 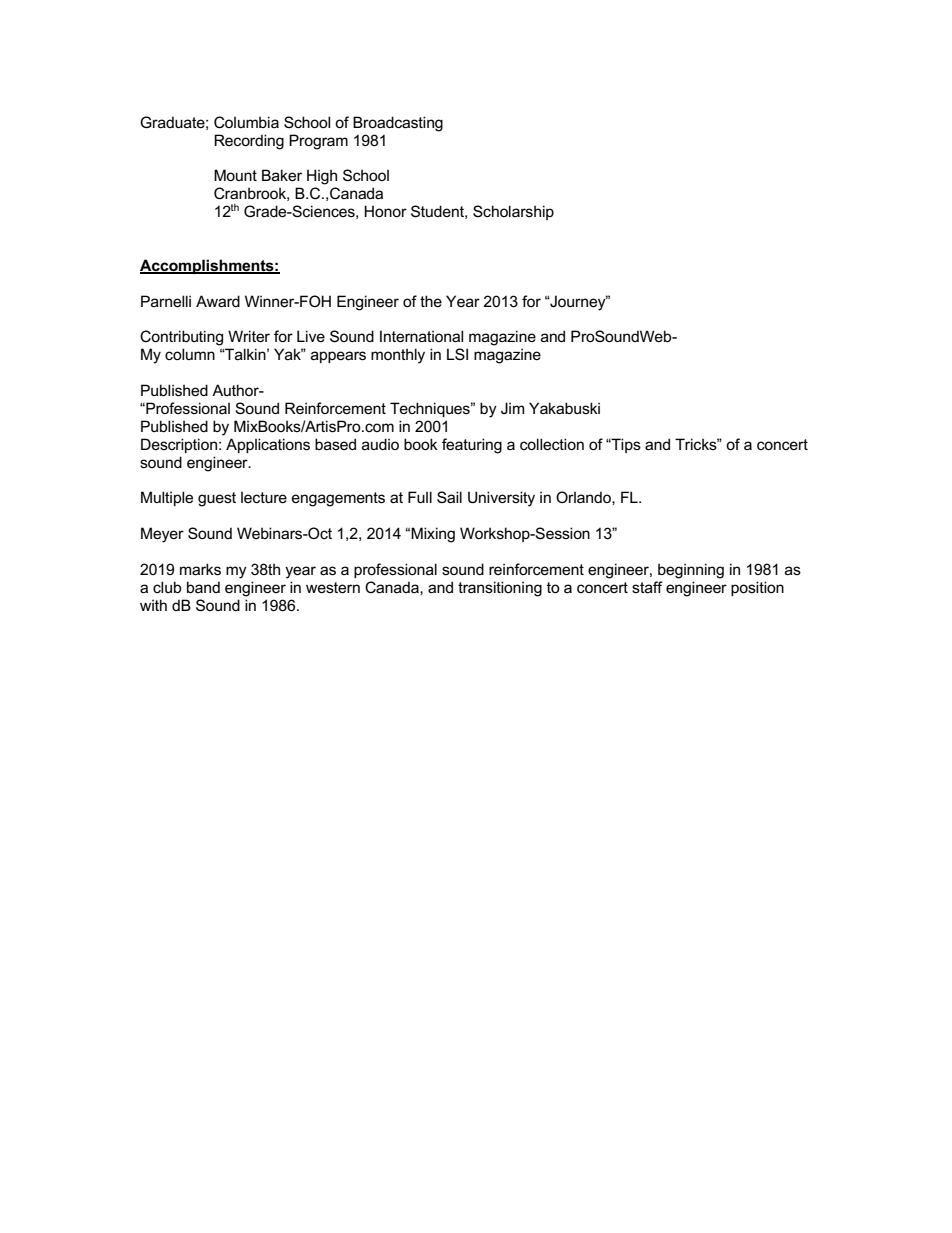 I want to click on guest, so click(x=217, y=499).
